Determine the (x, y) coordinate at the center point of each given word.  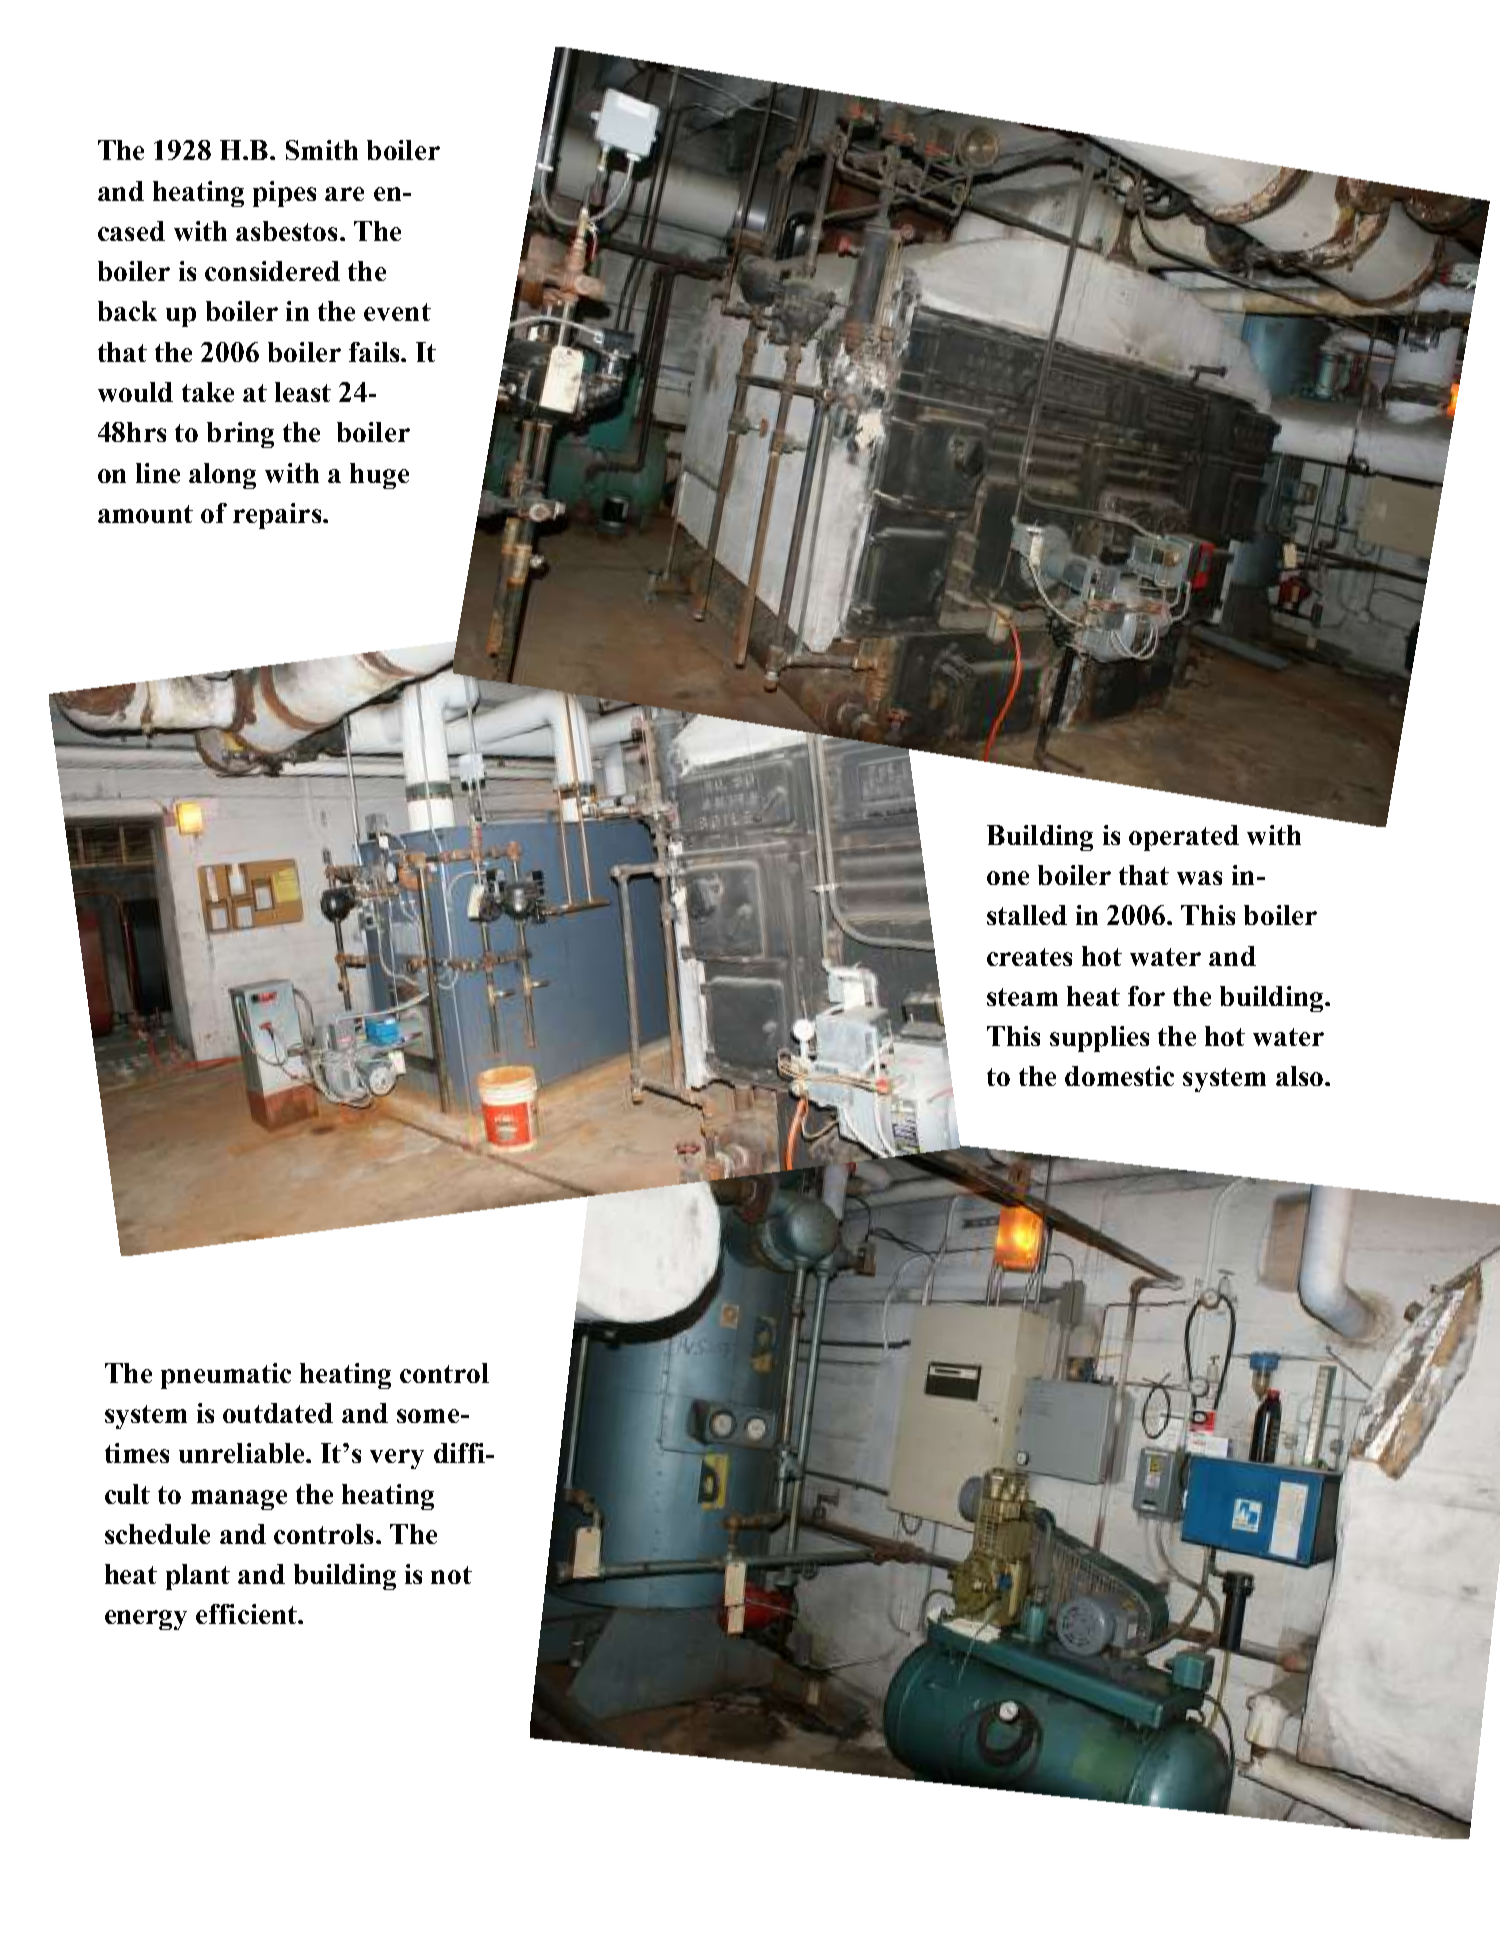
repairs (277, 516)
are (344, 194)
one (1008, 878)
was (1199, 878)
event (397, 312)
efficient (247, 1614)
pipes (284, 194)
